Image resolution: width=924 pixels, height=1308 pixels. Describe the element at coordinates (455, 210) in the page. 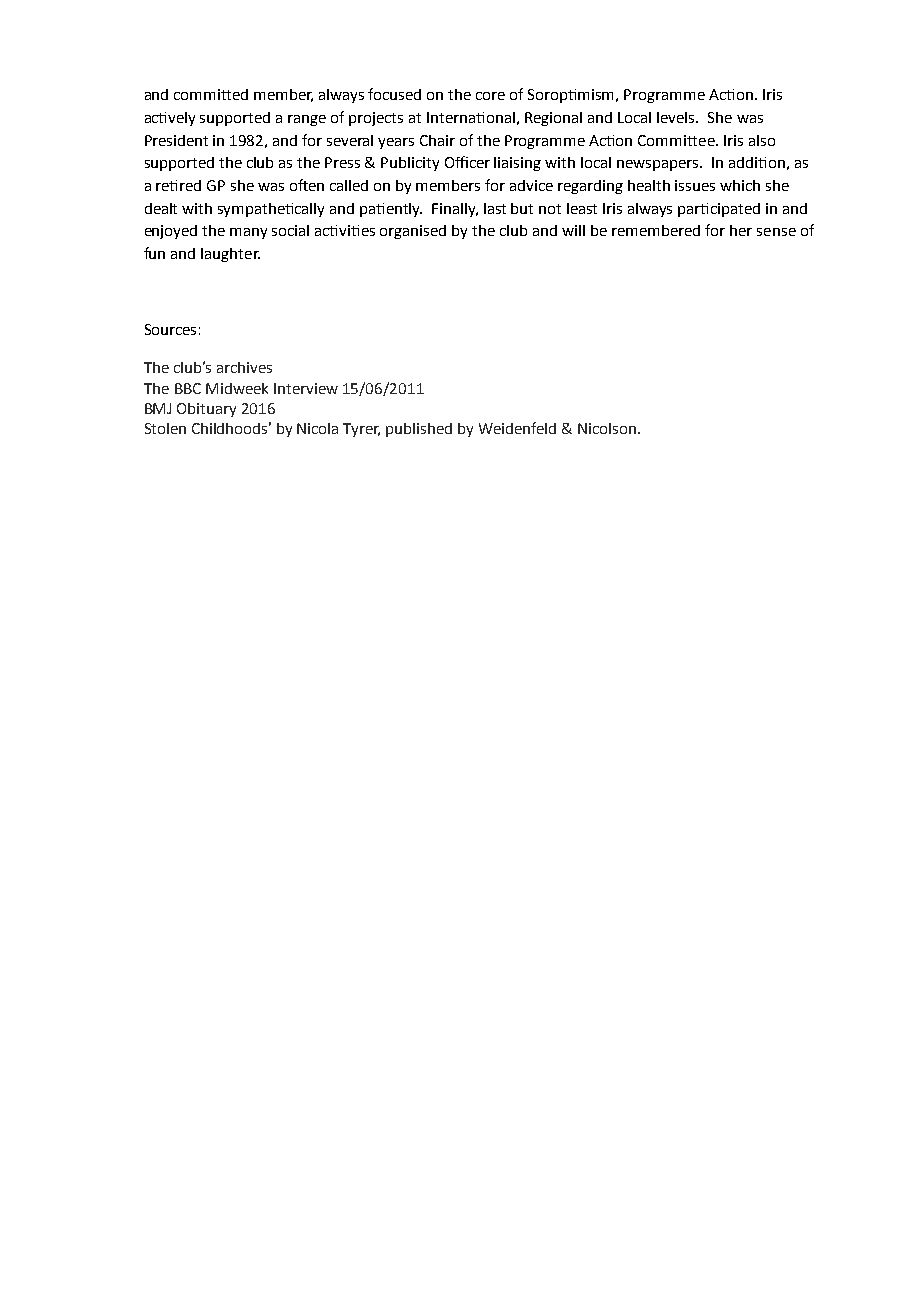

I see `Finally` at that location.
